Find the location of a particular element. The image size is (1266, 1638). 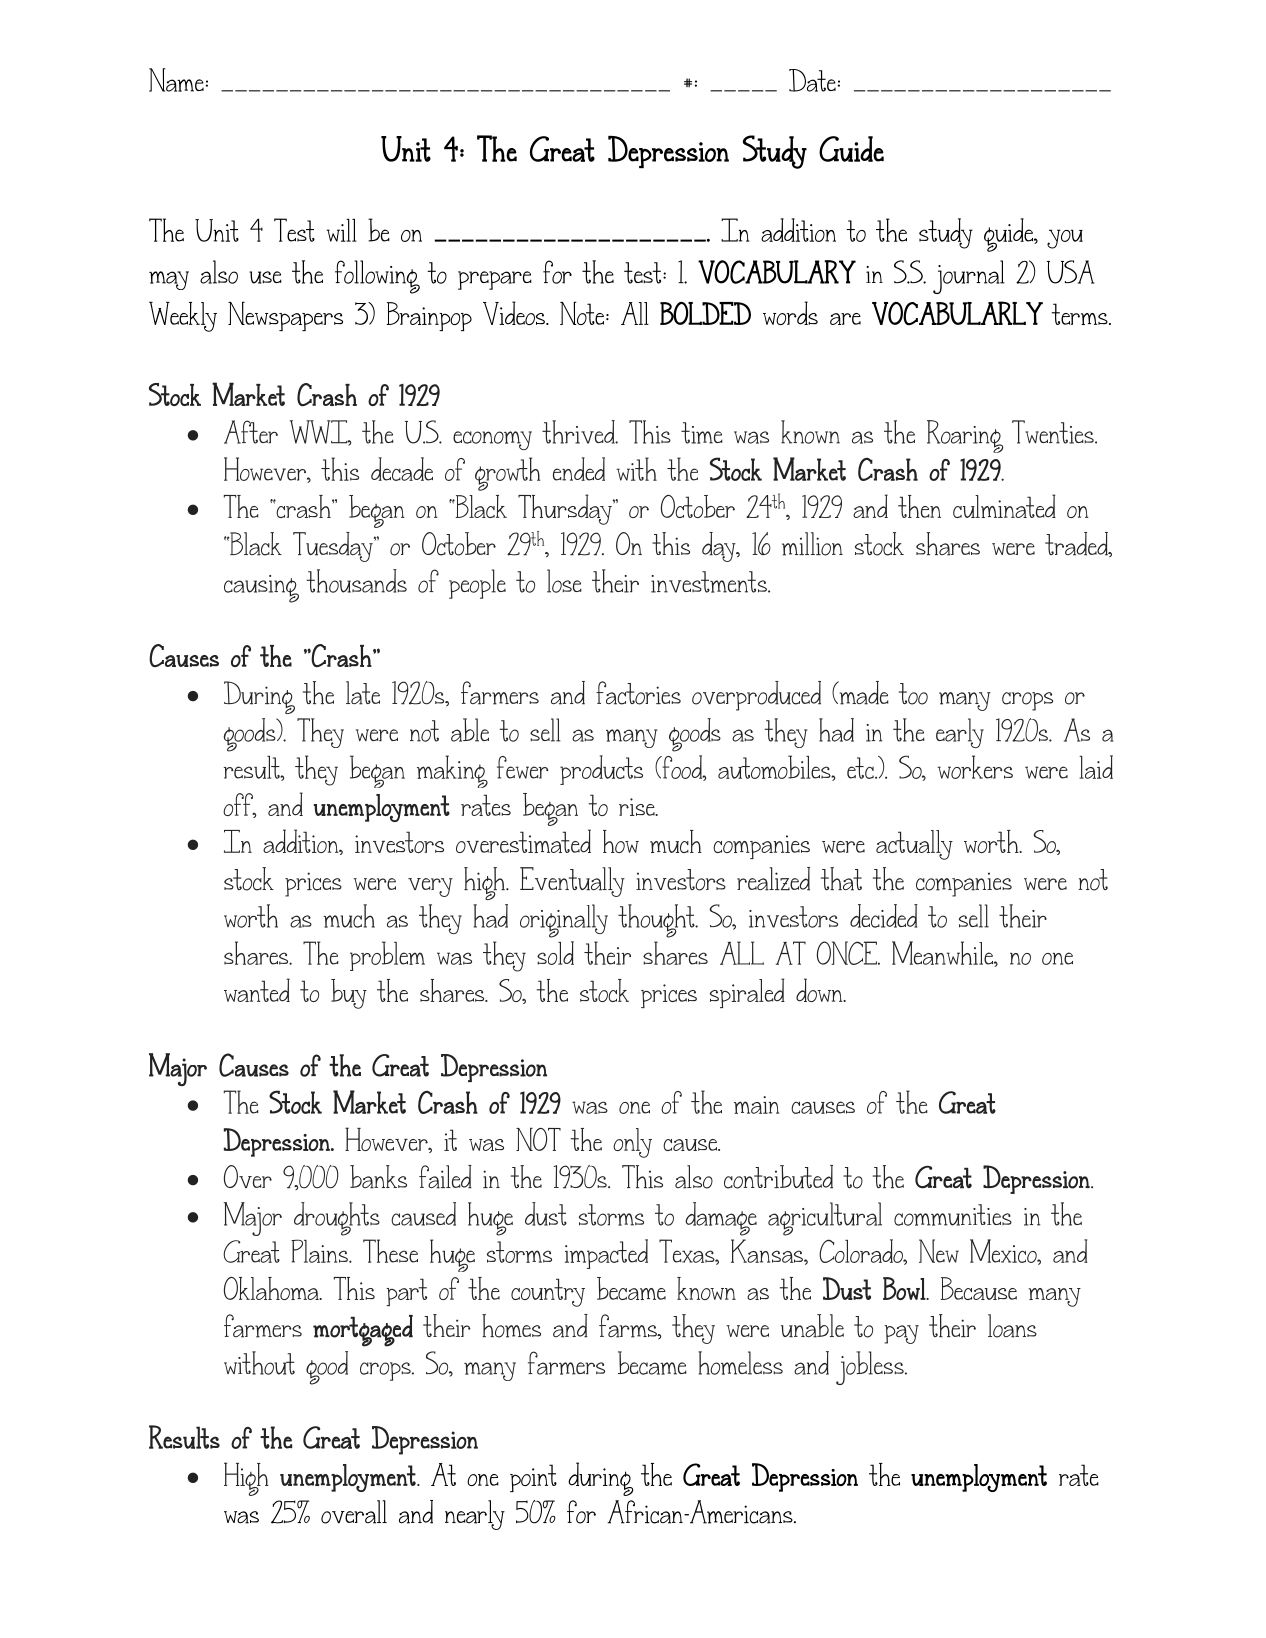

Roaring is located at coordinates (965, 436).
